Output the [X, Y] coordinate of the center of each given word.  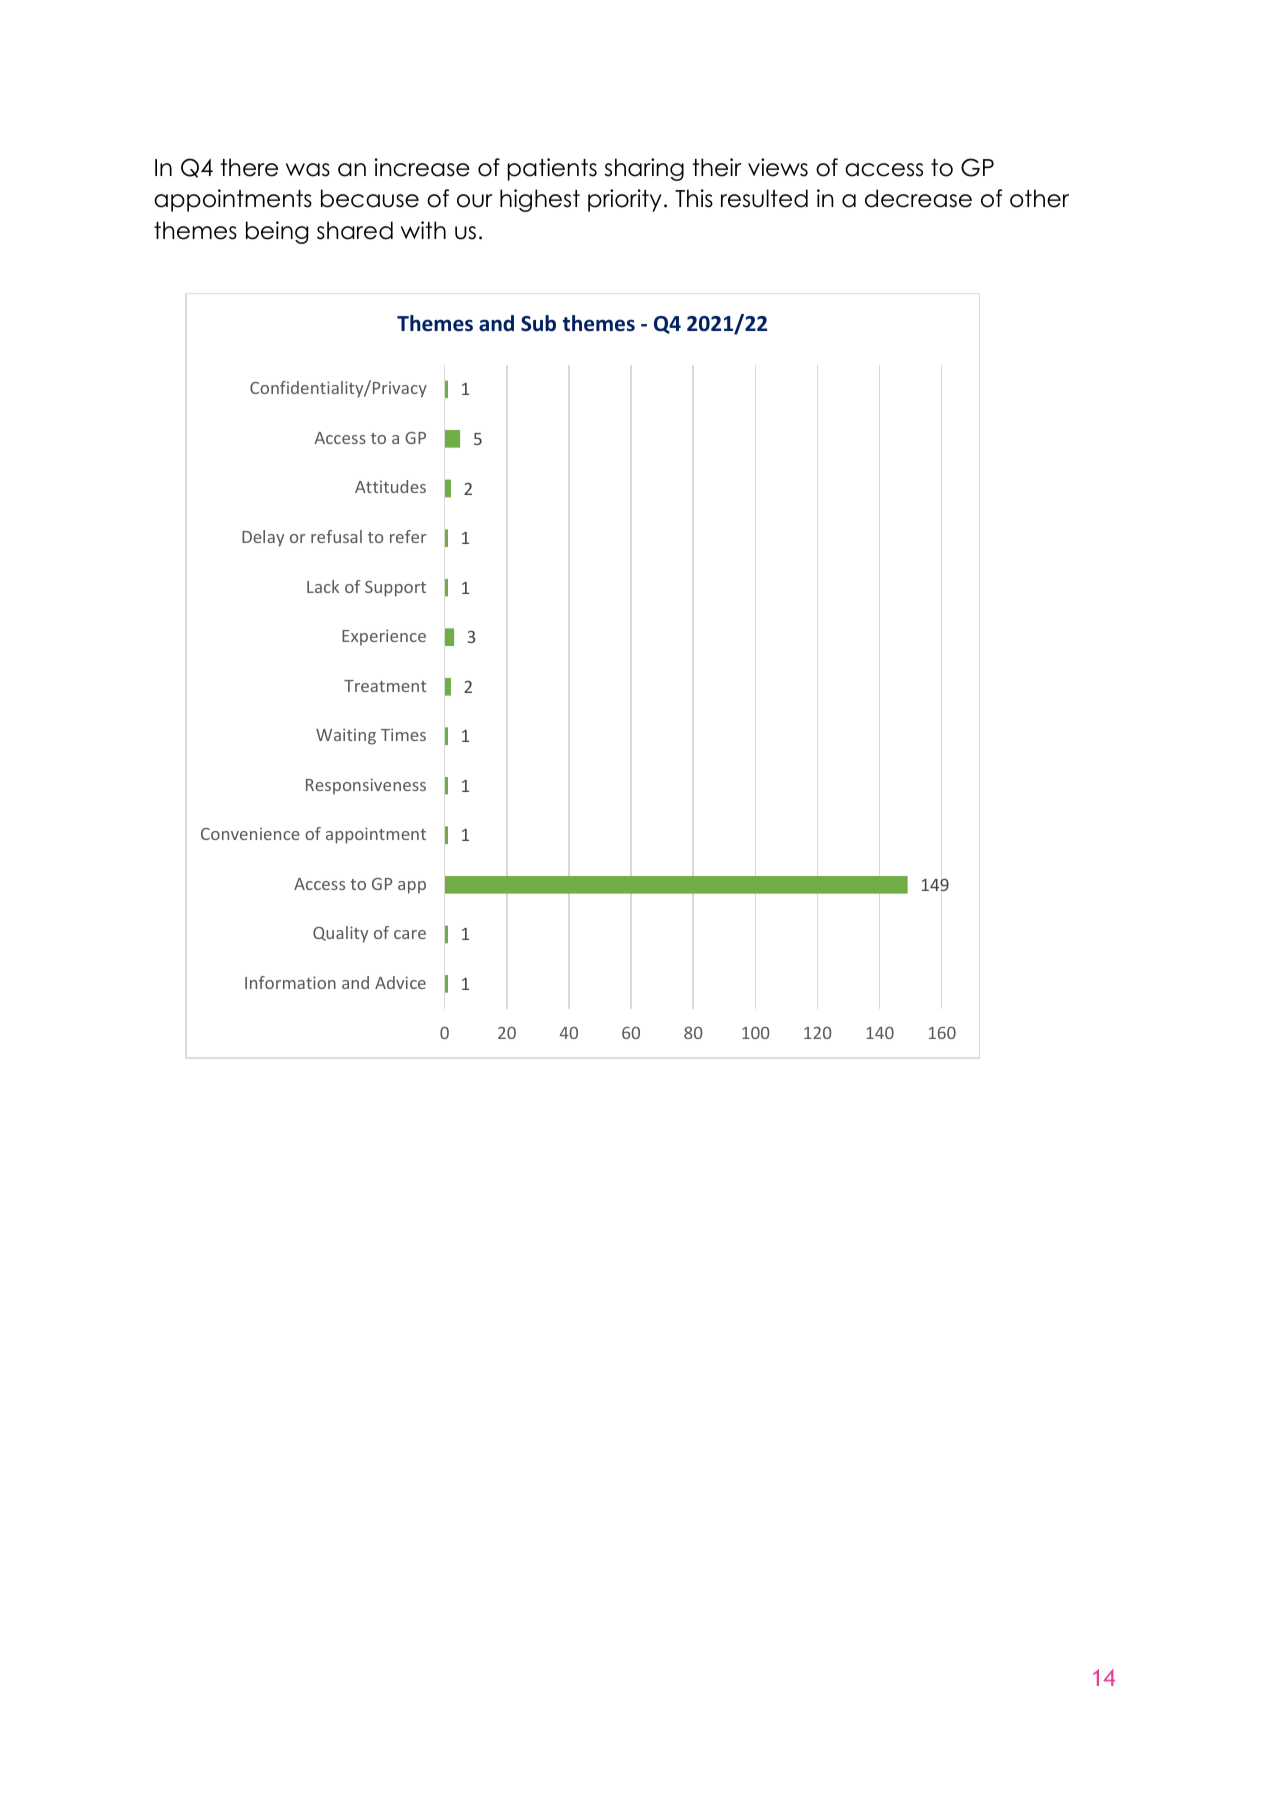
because [370, 198]
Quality [340, 934]
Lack [323, 586]
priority [625, 200]
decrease [918, 198]
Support [395, 589]
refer [408, 536]
